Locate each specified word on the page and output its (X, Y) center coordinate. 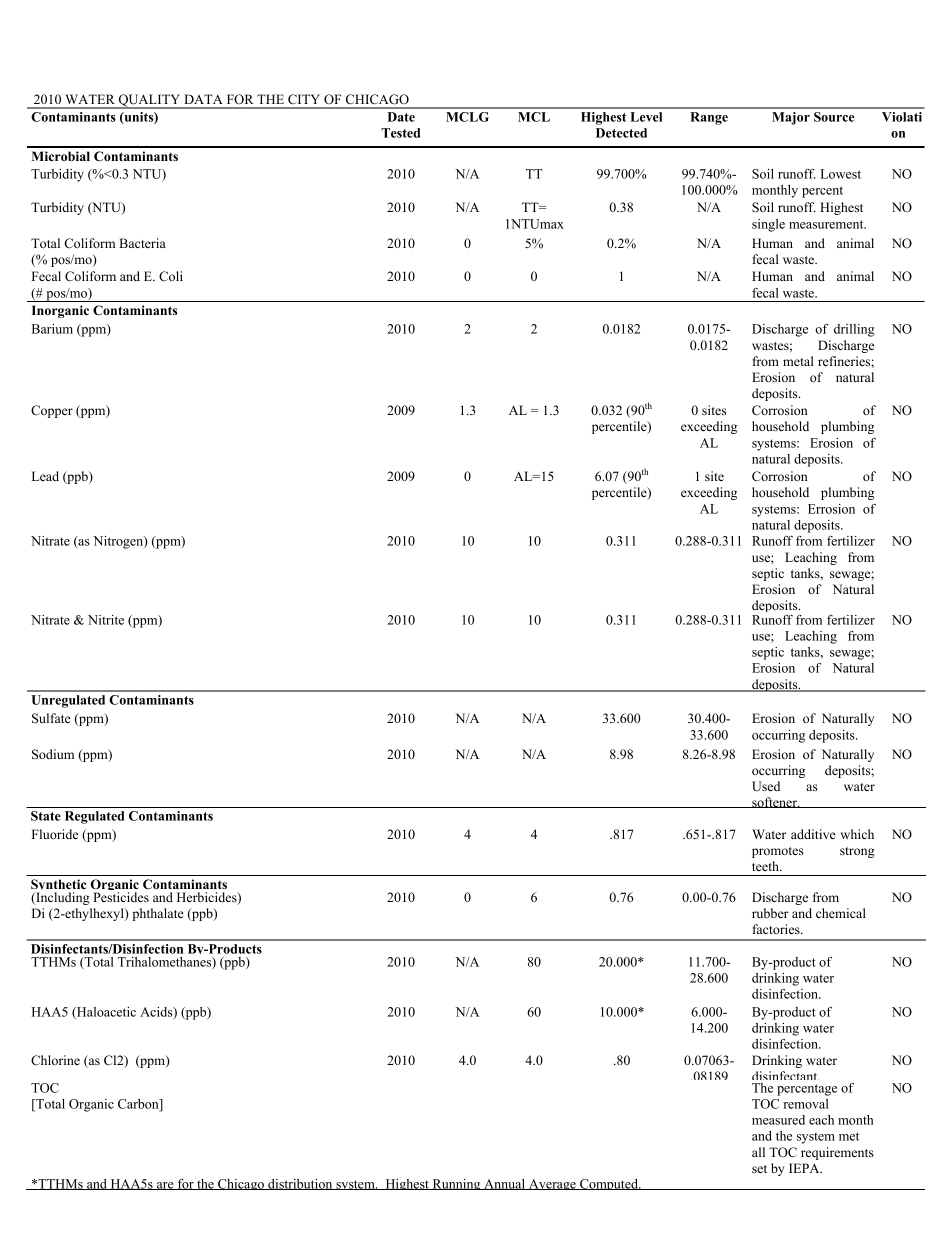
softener (775, 802)
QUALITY (149, 101)
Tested (400, 133)
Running (456, 1184)
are (165, 1186)
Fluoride (55, 834)
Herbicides (208, 898)
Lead (45, 476)
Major (791, 118)
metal (798, 361)
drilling (854, 330)
